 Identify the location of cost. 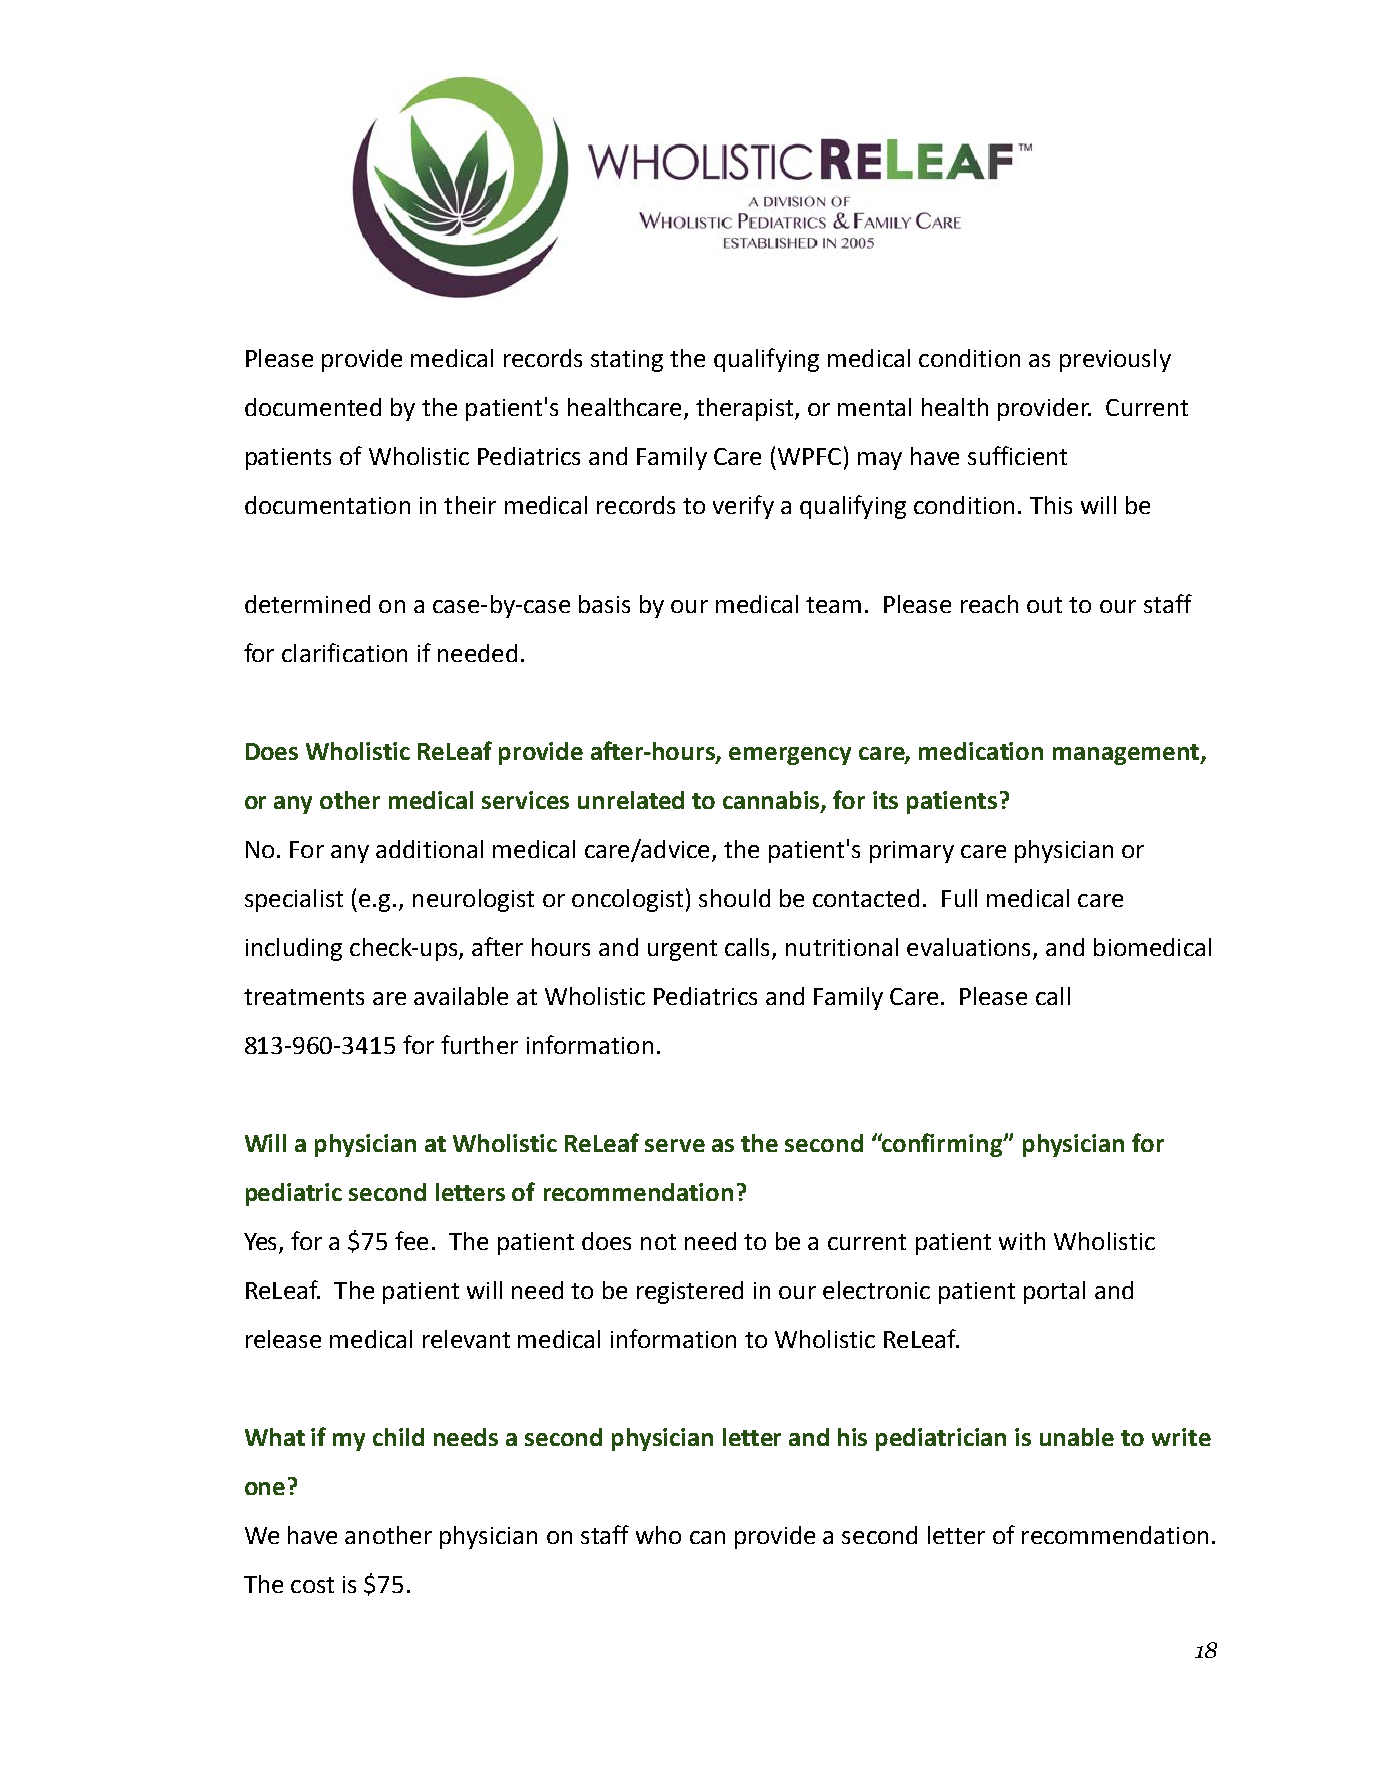
(312, 1585).
